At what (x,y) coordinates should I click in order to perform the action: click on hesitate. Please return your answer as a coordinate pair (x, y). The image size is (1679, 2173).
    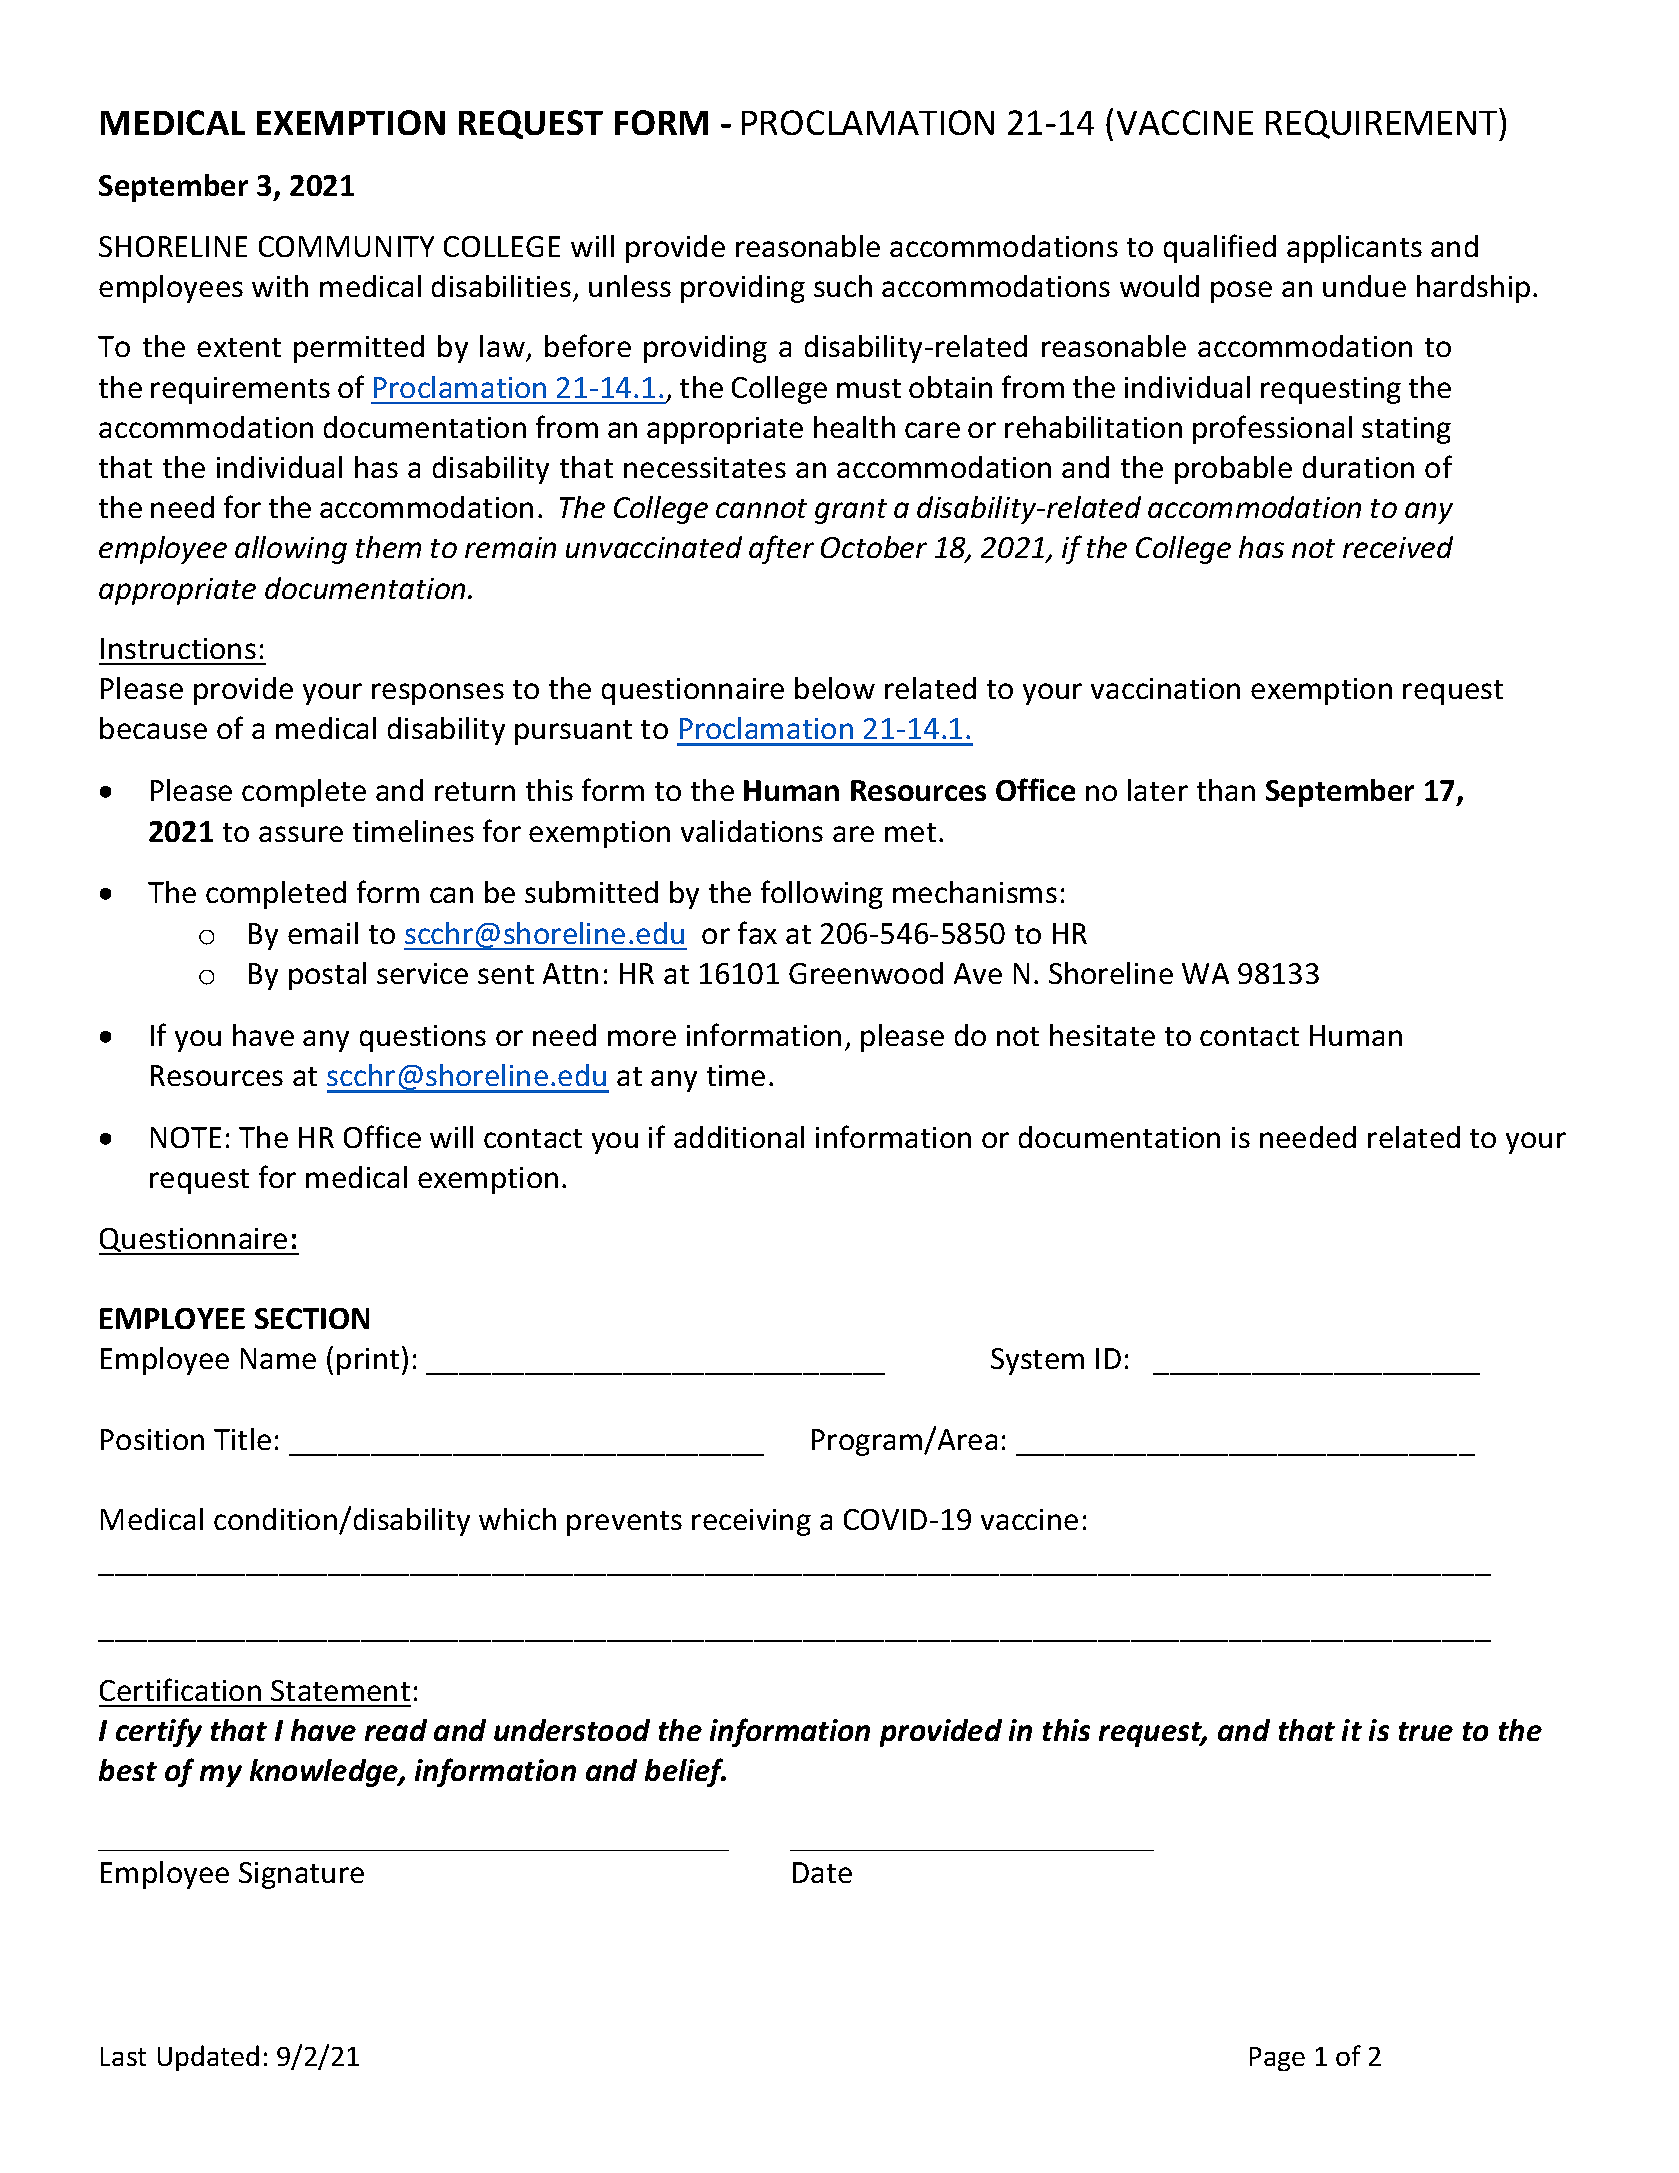
    Looking at the image, I should click on (1102, 1035).
